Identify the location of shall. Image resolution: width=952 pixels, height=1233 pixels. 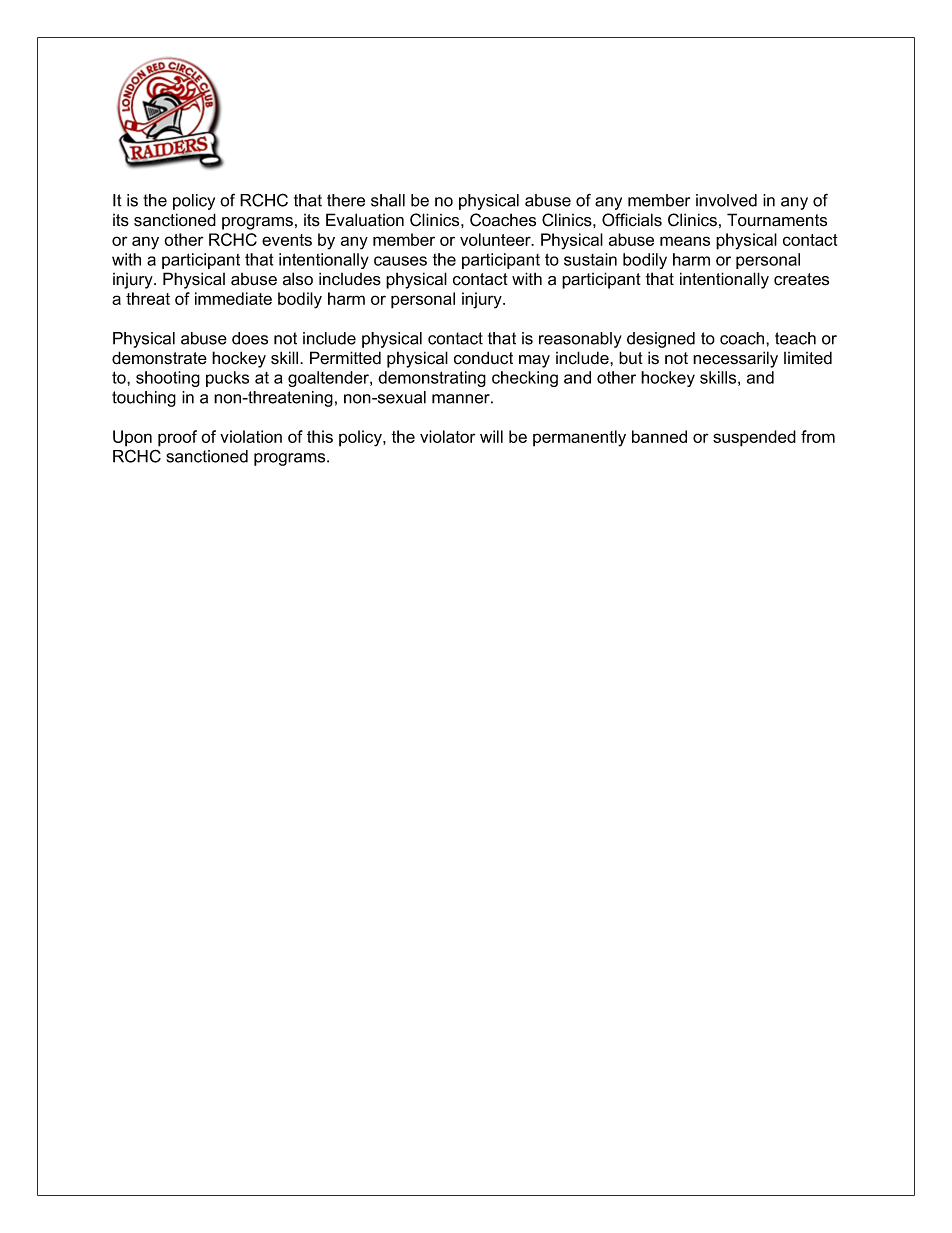
(388, 200).
